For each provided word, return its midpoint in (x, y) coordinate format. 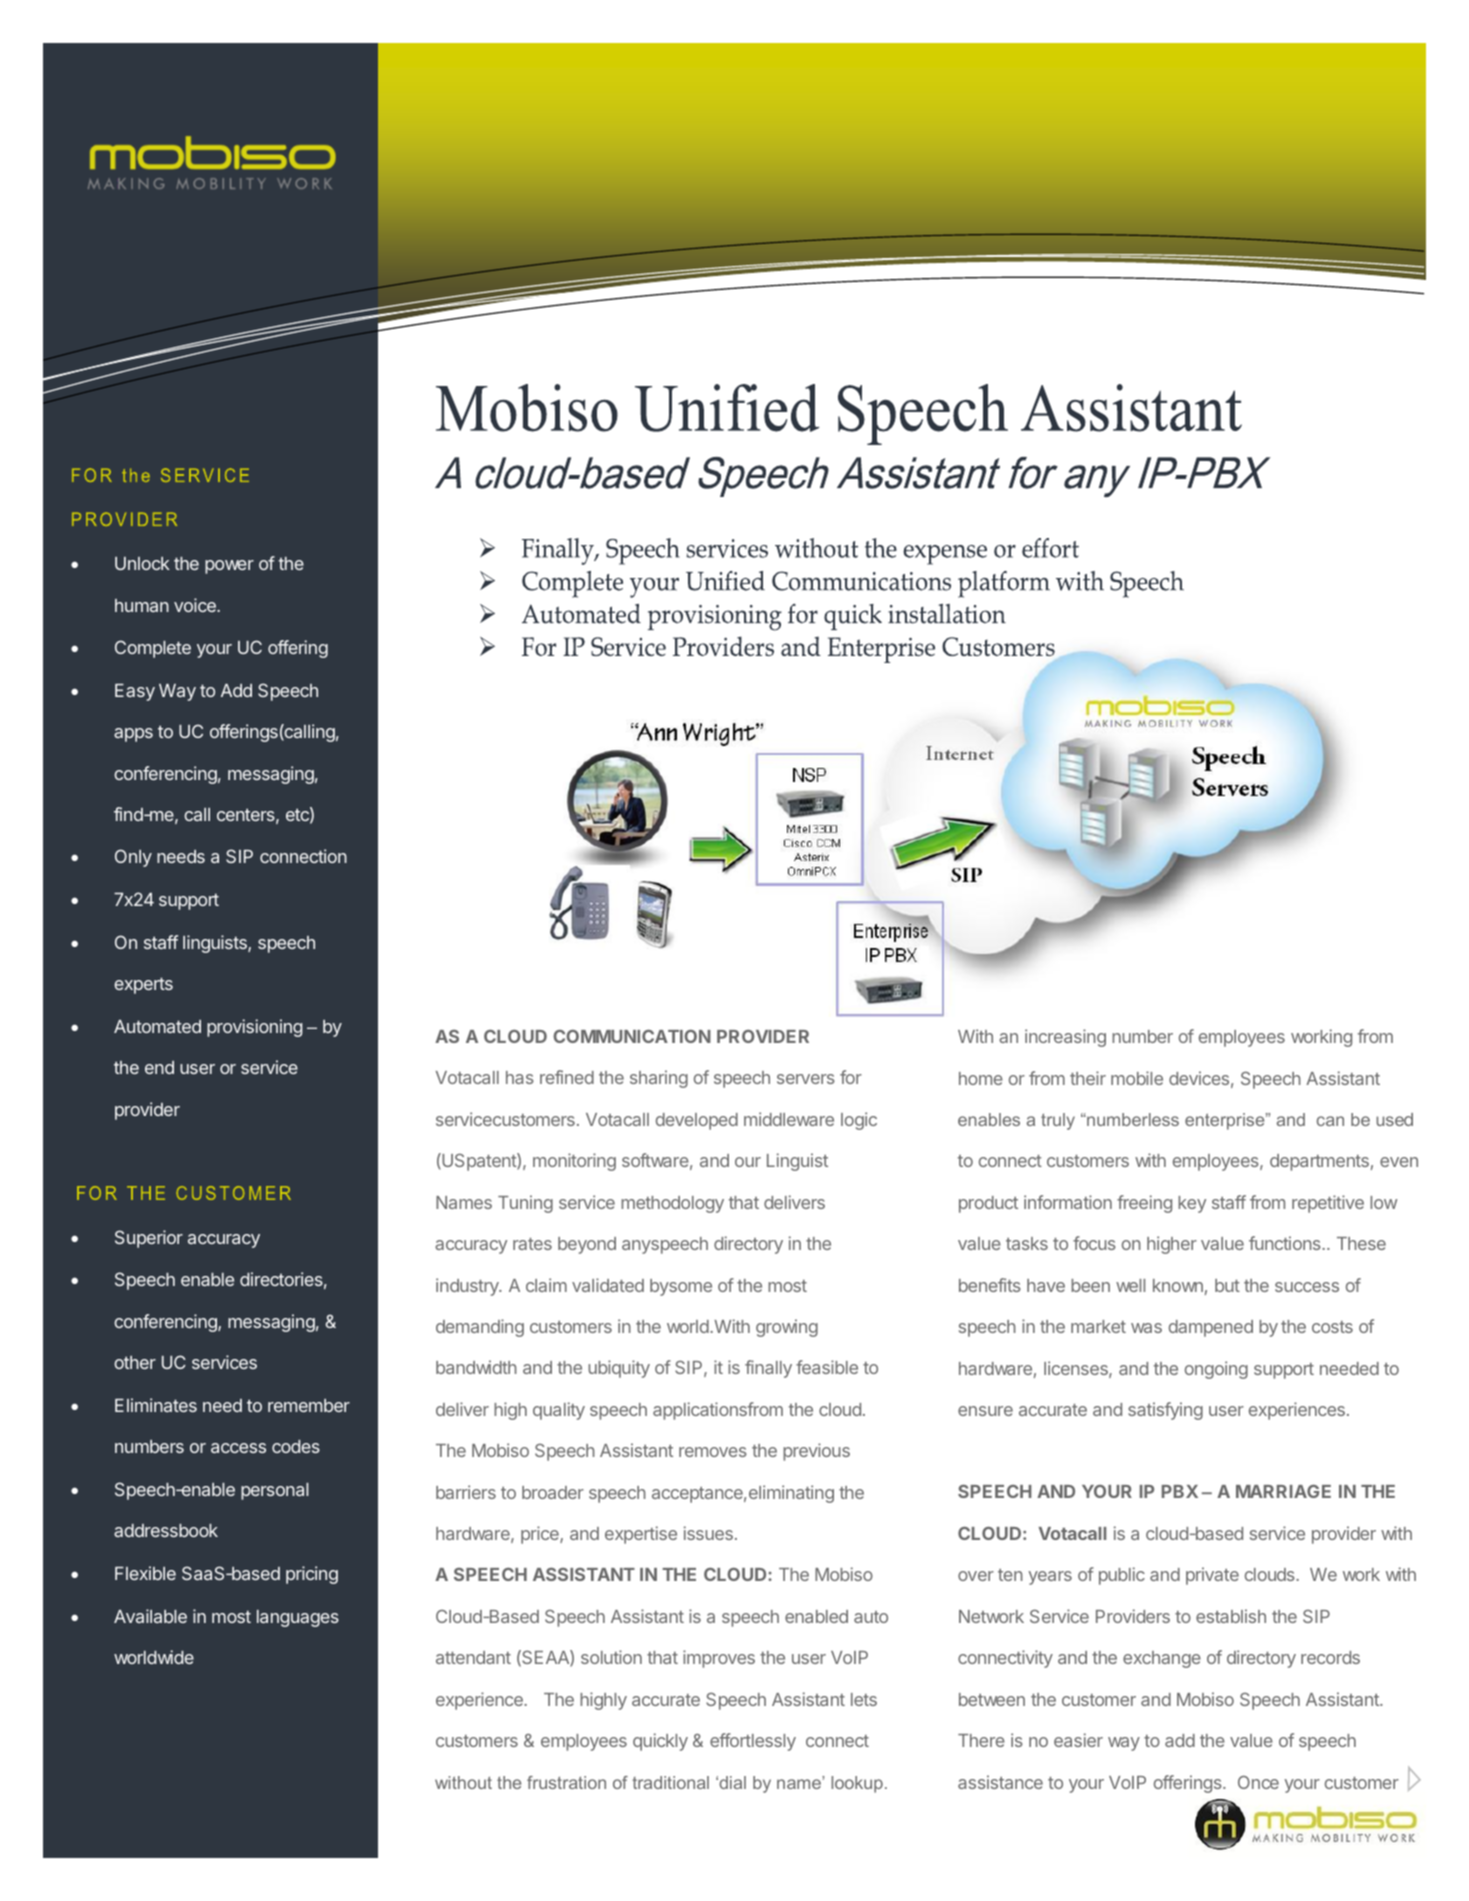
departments (1319, 1162)
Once (1258, 1782)
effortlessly (753, 1742)
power (229, 567)
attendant (473, 1657)
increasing (1065, 1038)
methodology (672, 1204)
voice (196, 605)
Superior (149, 1239)
